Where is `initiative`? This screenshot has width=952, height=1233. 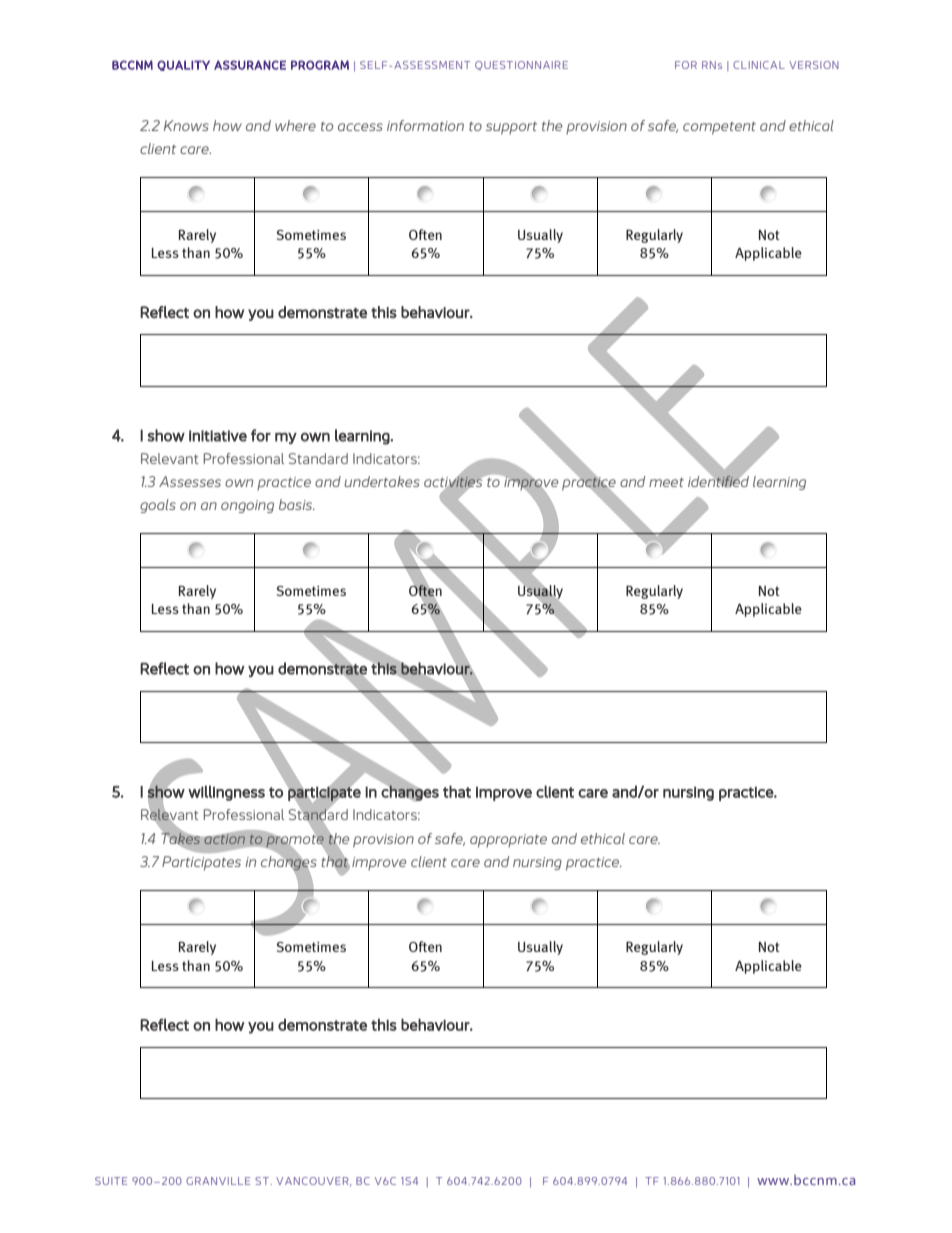 initiative is located at coordinates (218, 436).
